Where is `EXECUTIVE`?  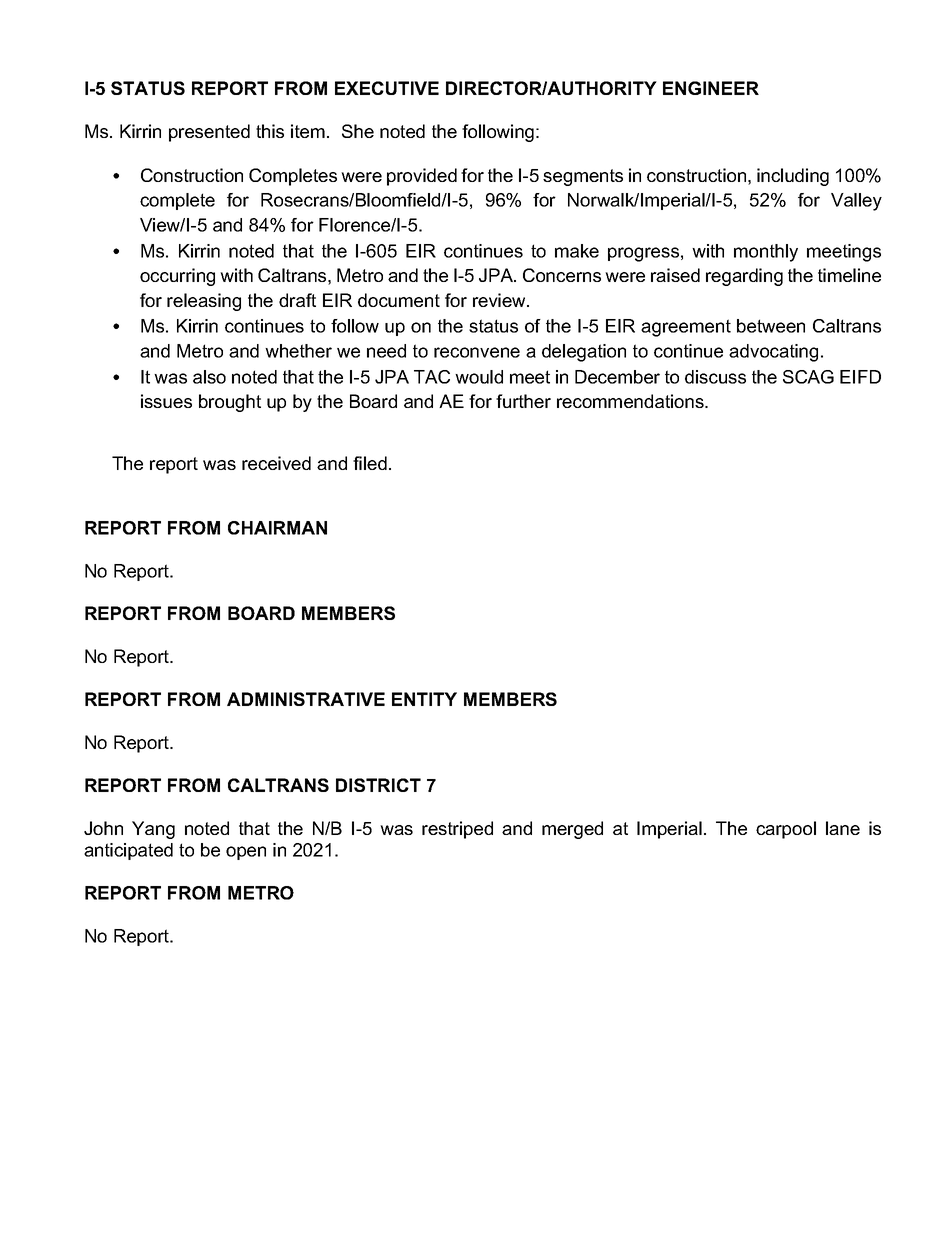
EXECUTIVE is located at coordinates (387, 88).
